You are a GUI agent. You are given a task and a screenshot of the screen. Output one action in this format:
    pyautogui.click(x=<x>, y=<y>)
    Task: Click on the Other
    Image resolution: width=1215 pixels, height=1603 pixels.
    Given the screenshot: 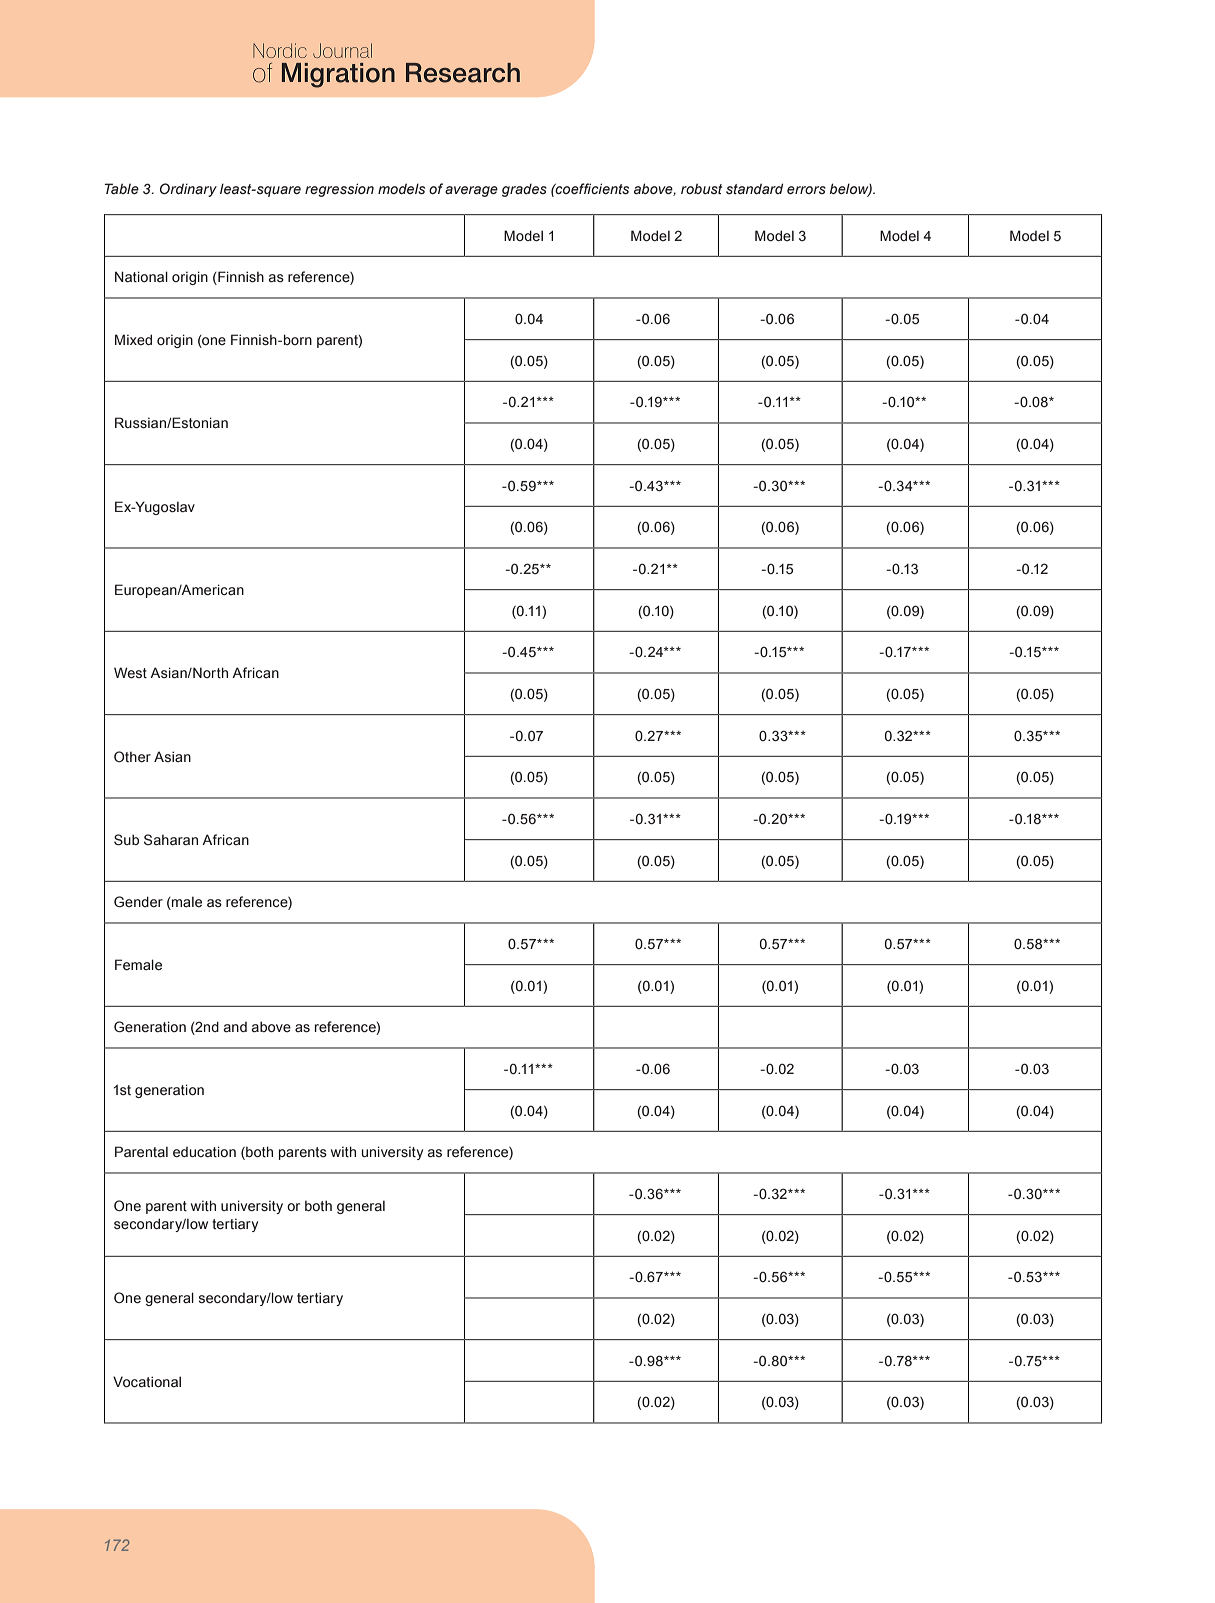 What is the action you would take?
    pyautogui.click(x=132, y=757)
